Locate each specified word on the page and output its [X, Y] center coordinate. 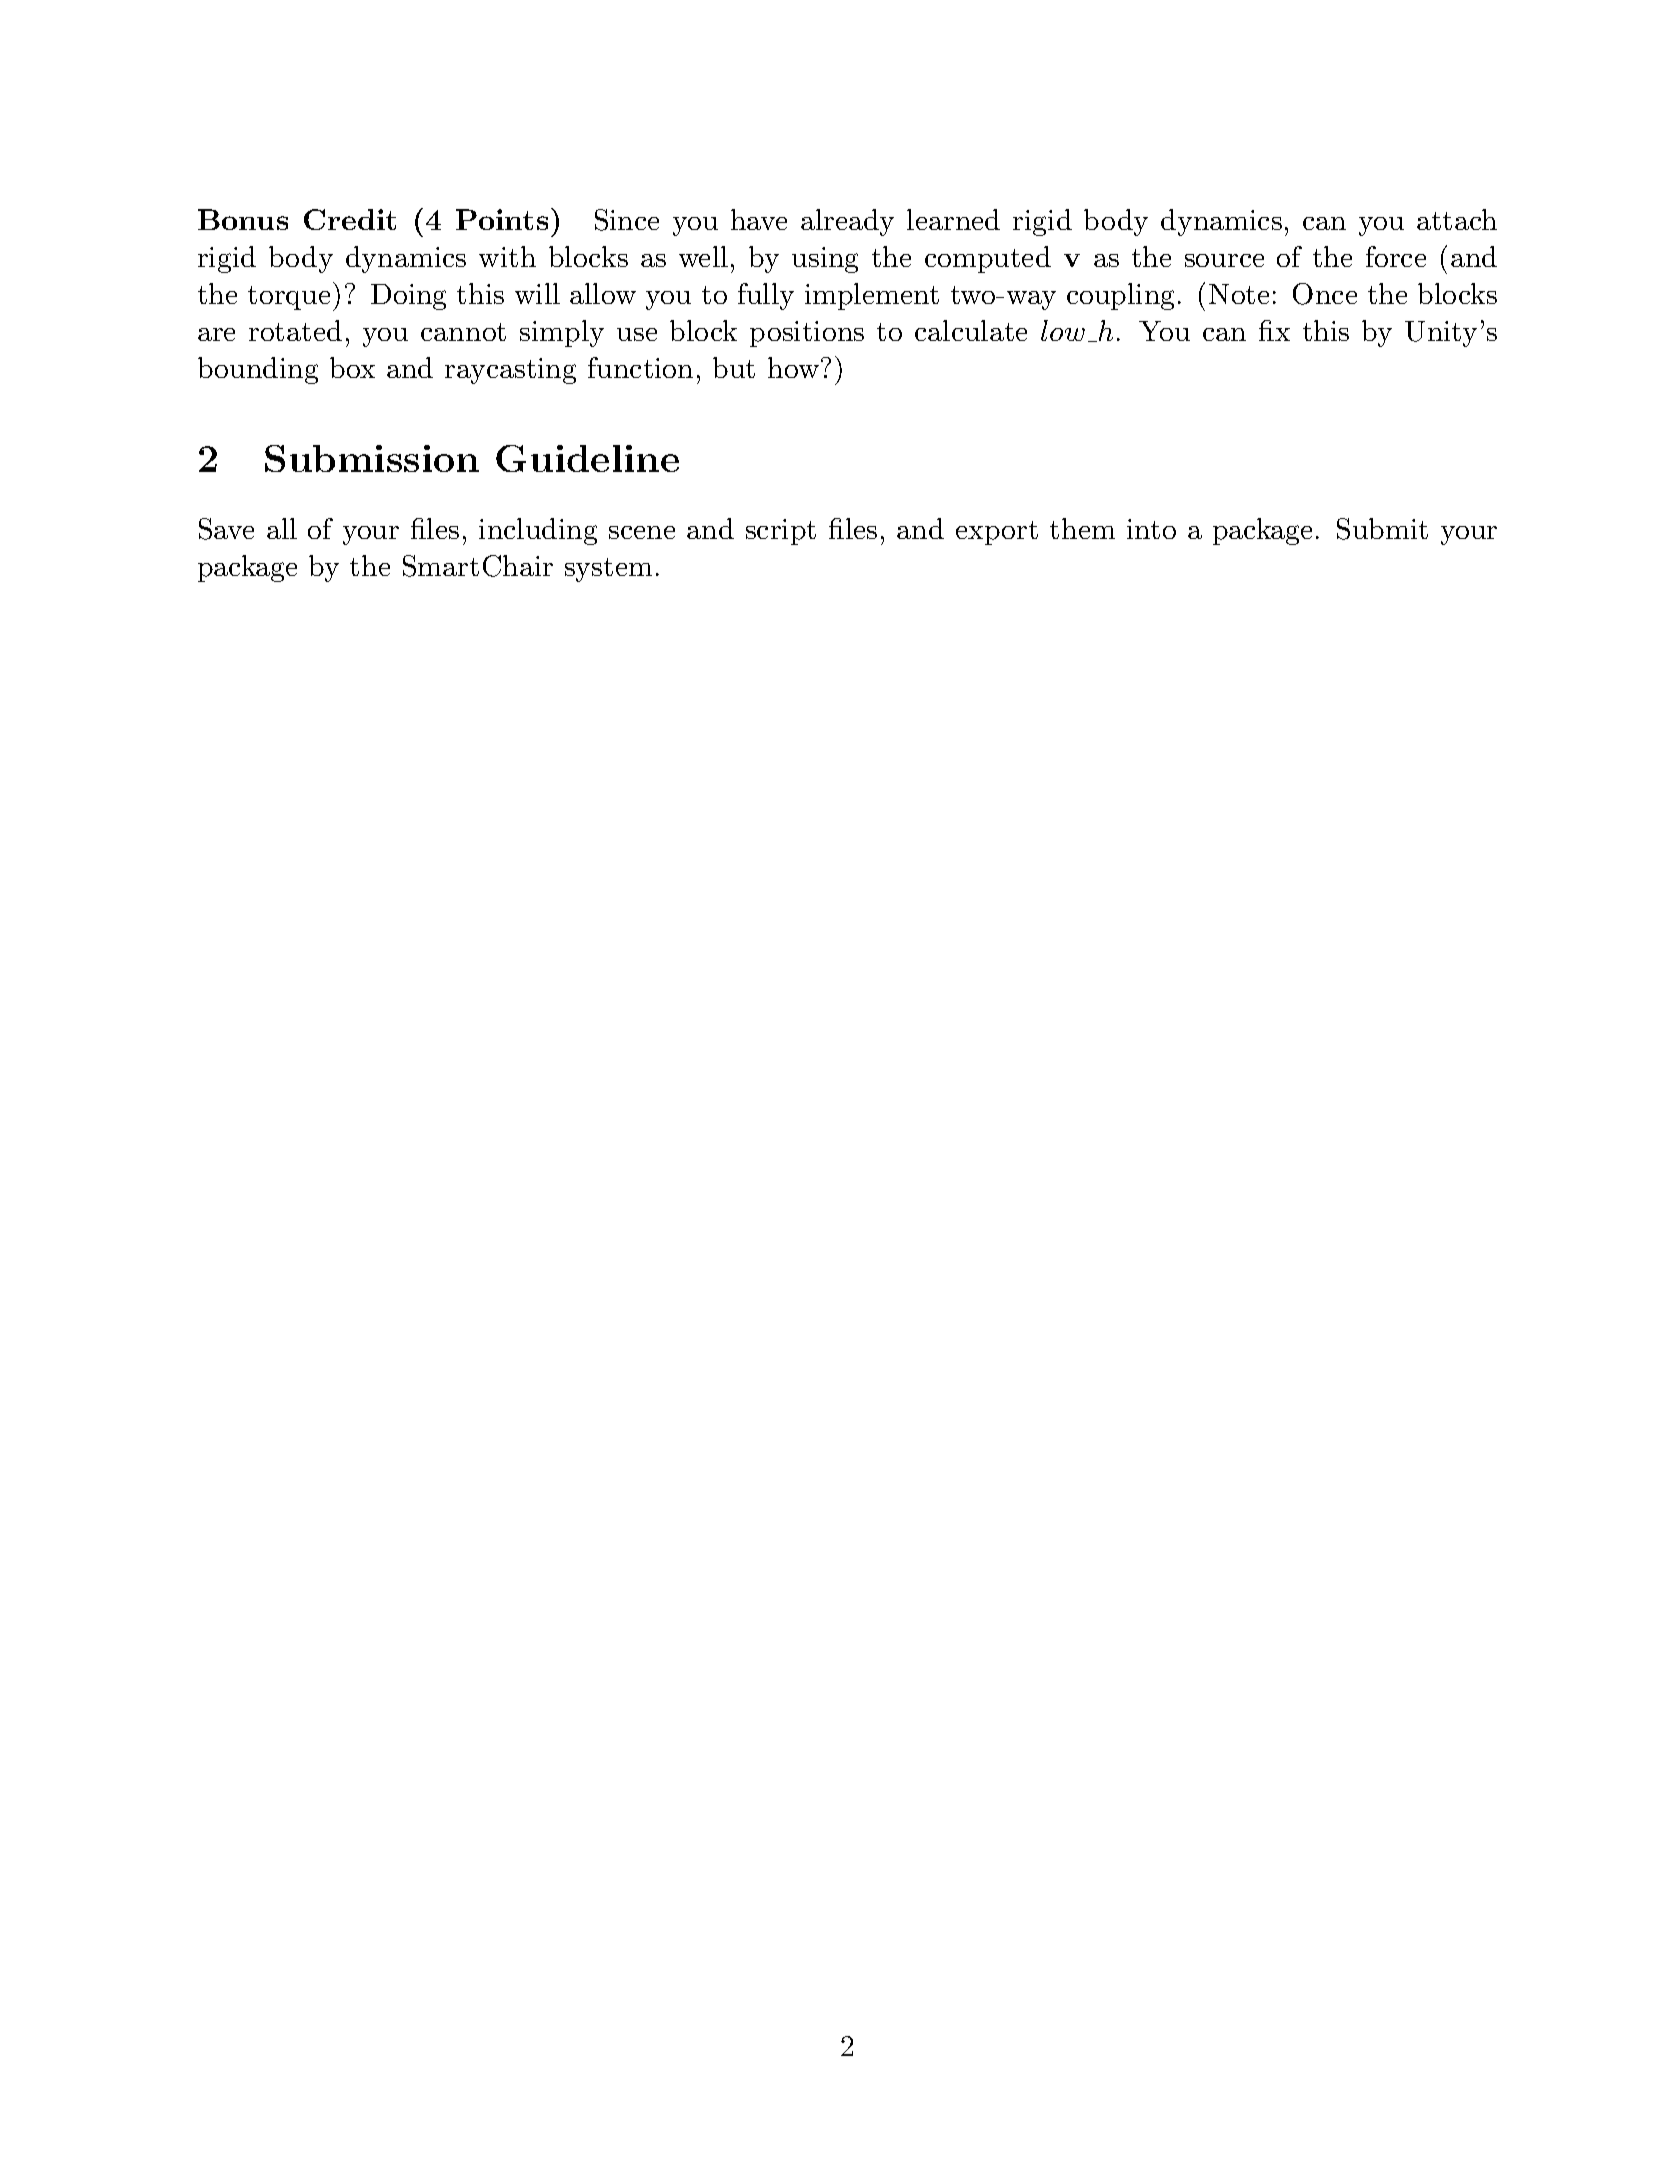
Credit [350, 219]
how [793, 367]
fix [1274, 330]
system [608, 570]
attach [1457, 219]
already [847, 222]
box [352, 367]
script [781, 532]
